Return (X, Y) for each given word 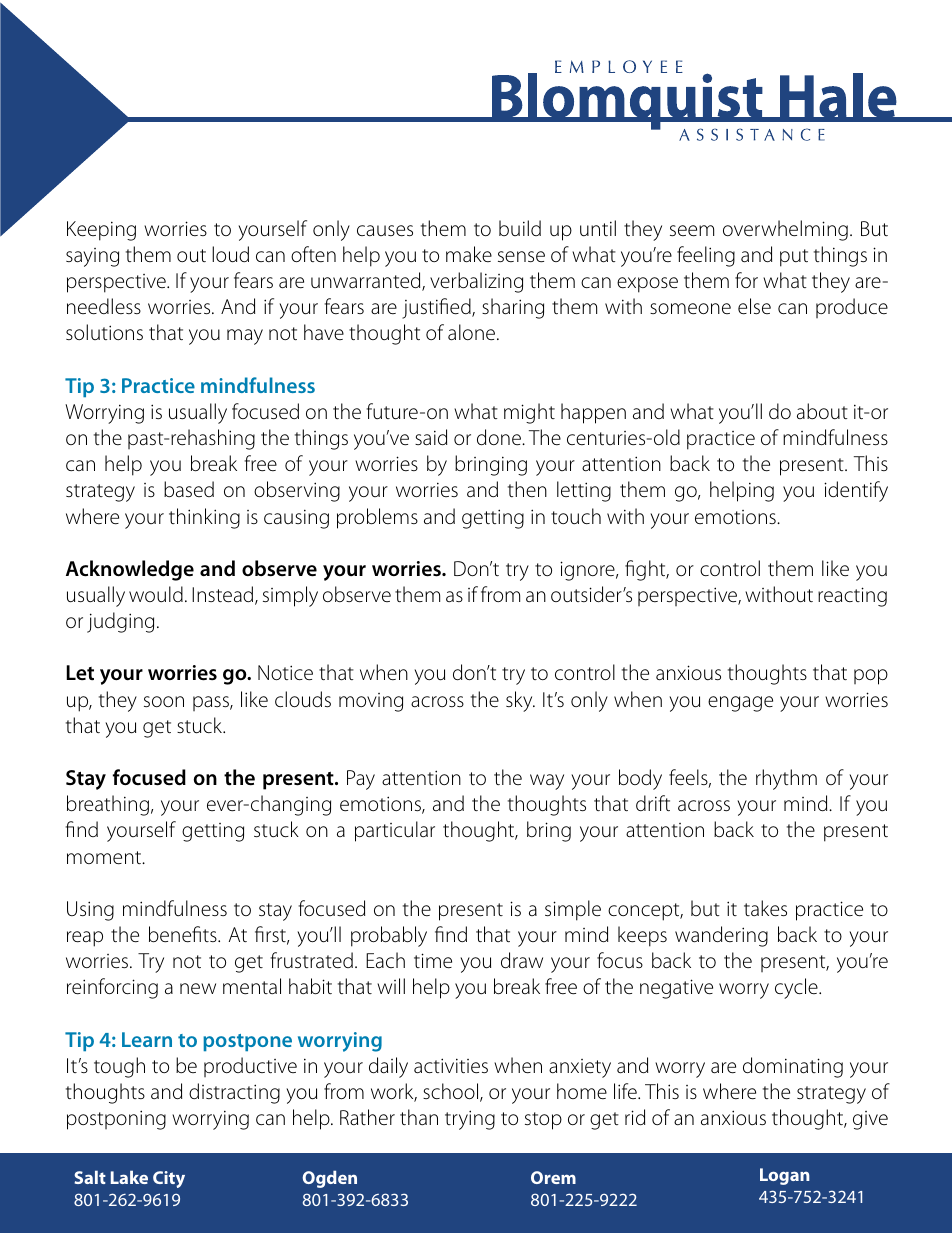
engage (740, 704)
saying (92, 257)
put (794, 258)
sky (520, 701)
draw (522, 960)
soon (164, 701)
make (469, 254)
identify (856, 491)
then (527, 489)
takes (765, 908)
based (189, 489)
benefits (184, 934)
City (169, 1179)
